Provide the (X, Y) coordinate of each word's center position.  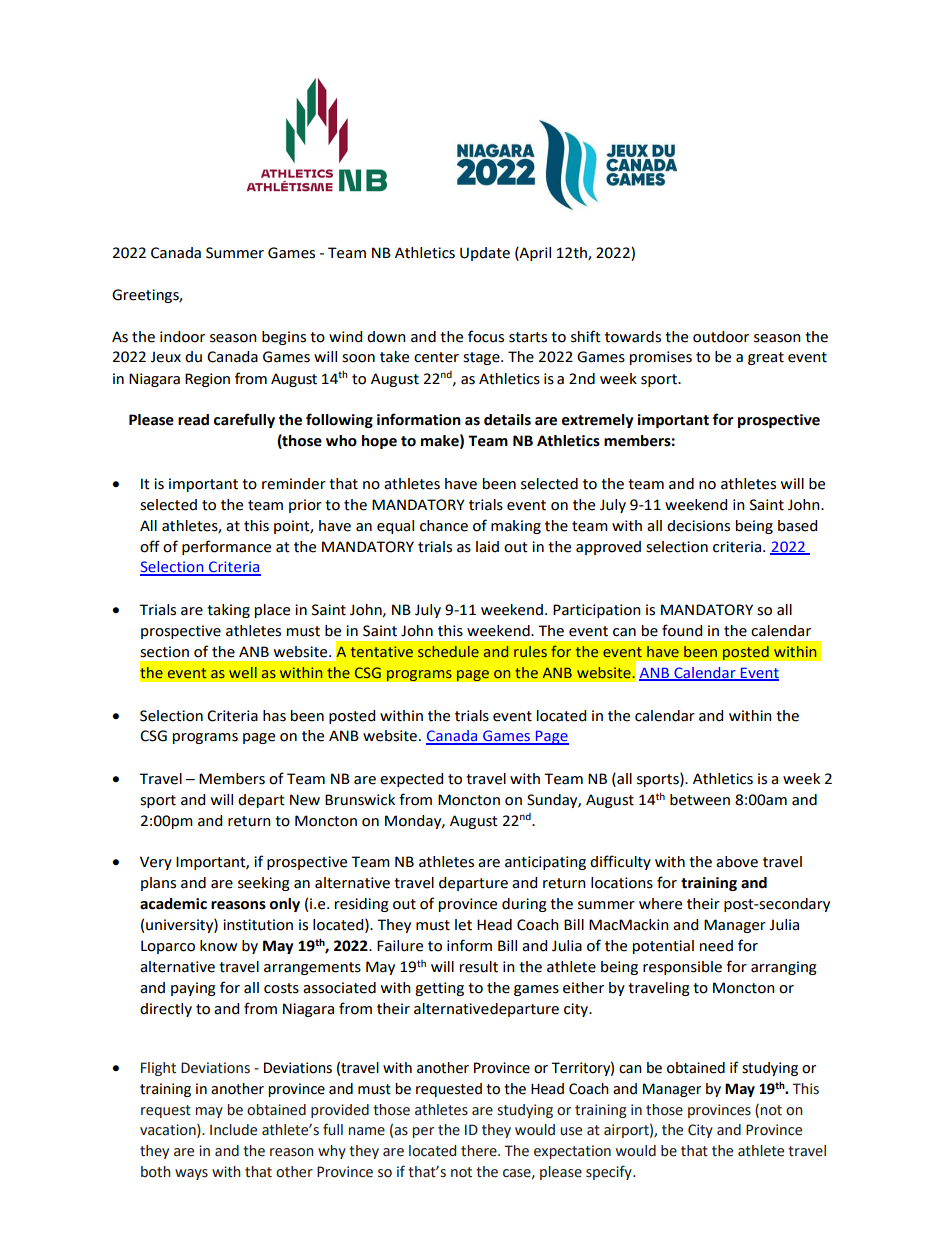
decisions (698, 526)
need (716, 946)
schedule (448, 651)
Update (485, 254)
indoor (182, 337)
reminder (294, 484)
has (274, 716)
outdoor (721, 337)
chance (444, 526)
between (700, 800)
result (479, 967)
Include (233, 1130)
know (218, 946)
